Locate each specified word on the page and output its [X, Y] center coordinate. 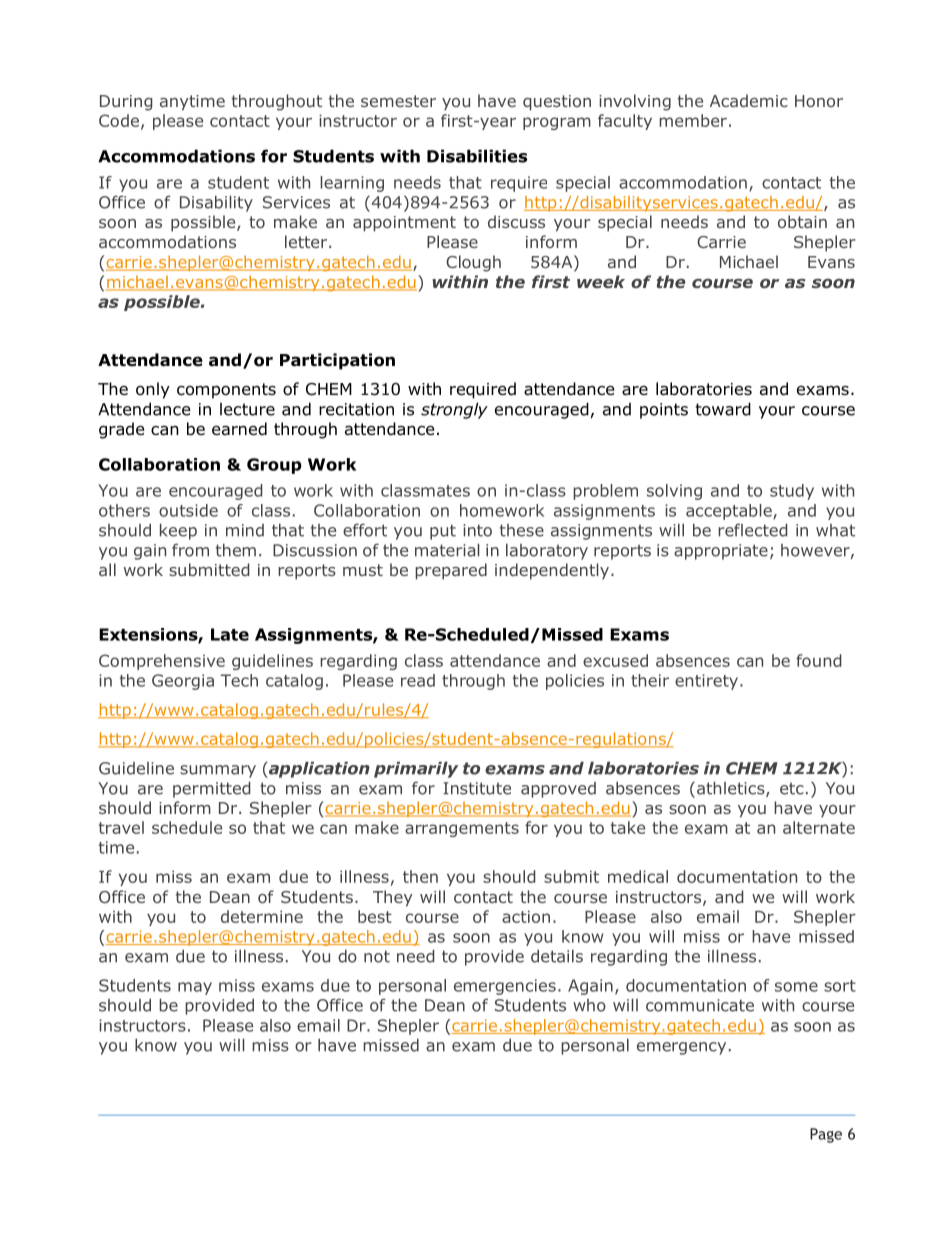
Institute [477, 788]
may [195, 988]
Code [119, 120]
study [792, 492]
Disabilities [477, 156]
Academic [749, 100]
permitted [211, 790]
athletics [732, 789]
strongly [454, 410]
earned [239, 429]
